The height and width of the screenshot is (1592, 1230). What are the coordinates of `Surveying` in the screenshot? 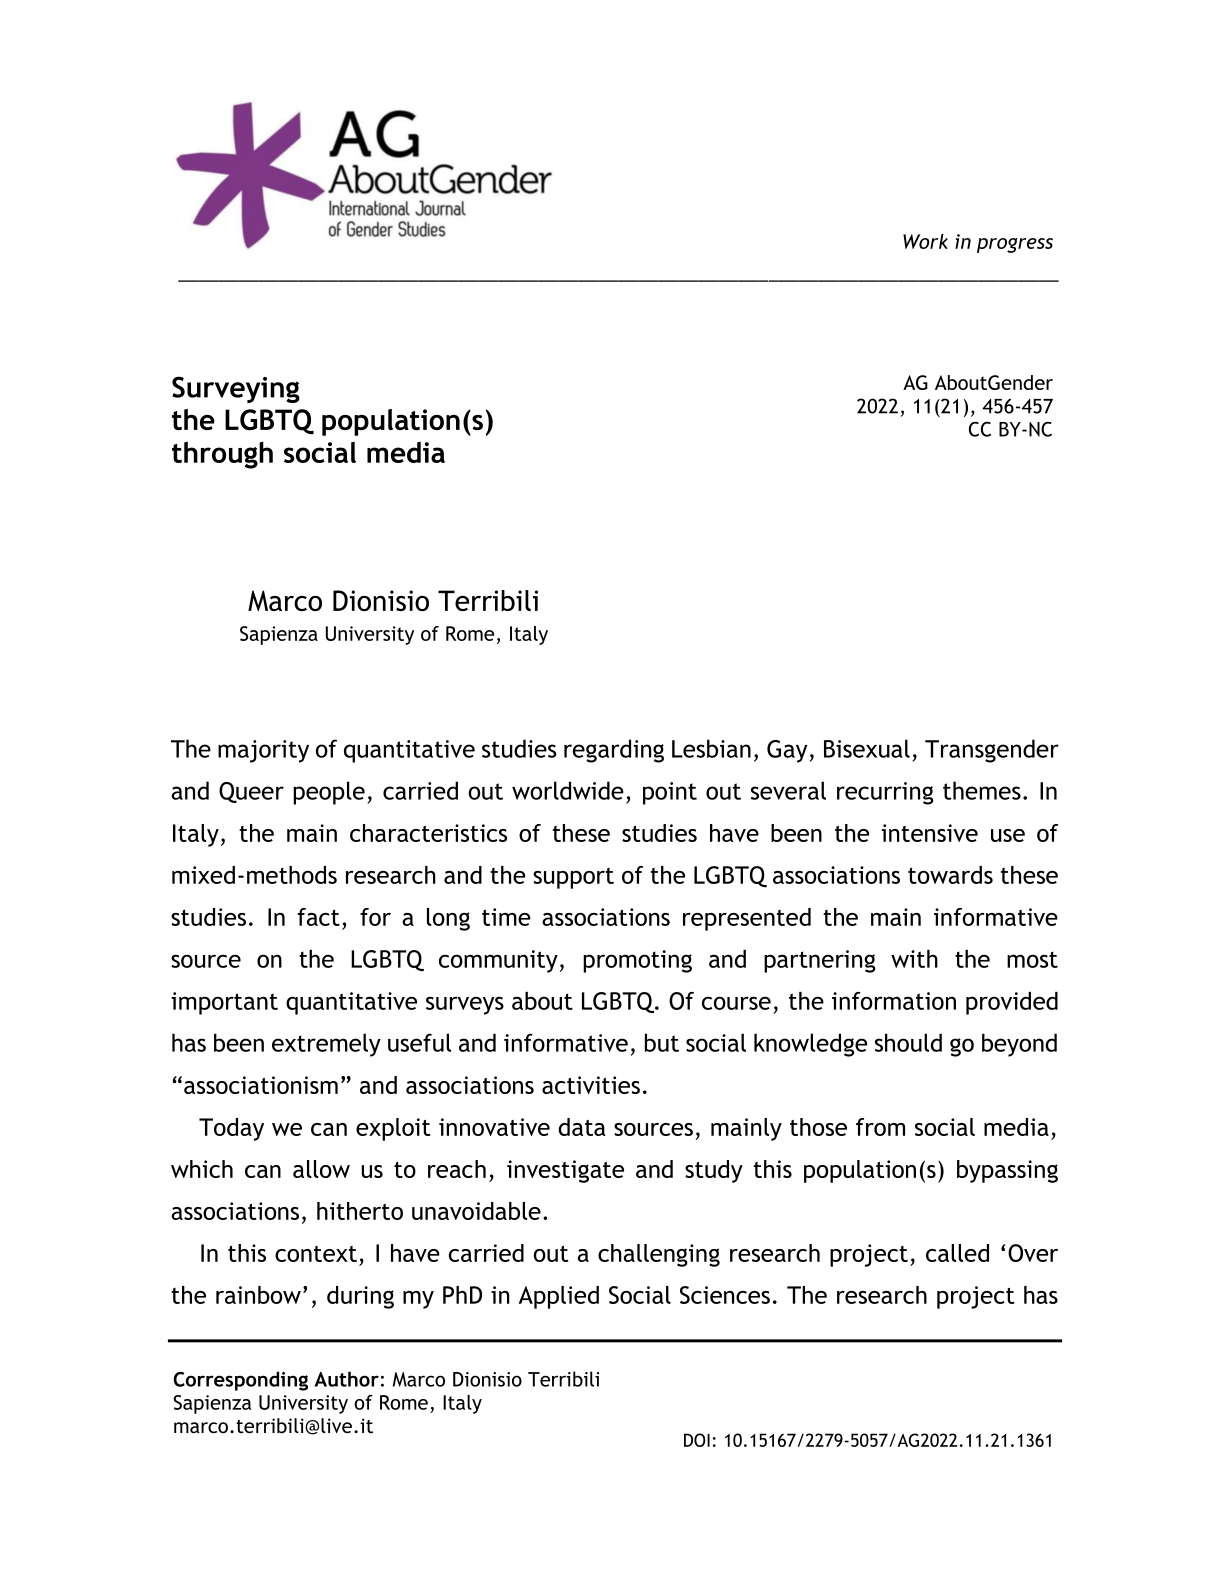 It's located at (236, 389).
